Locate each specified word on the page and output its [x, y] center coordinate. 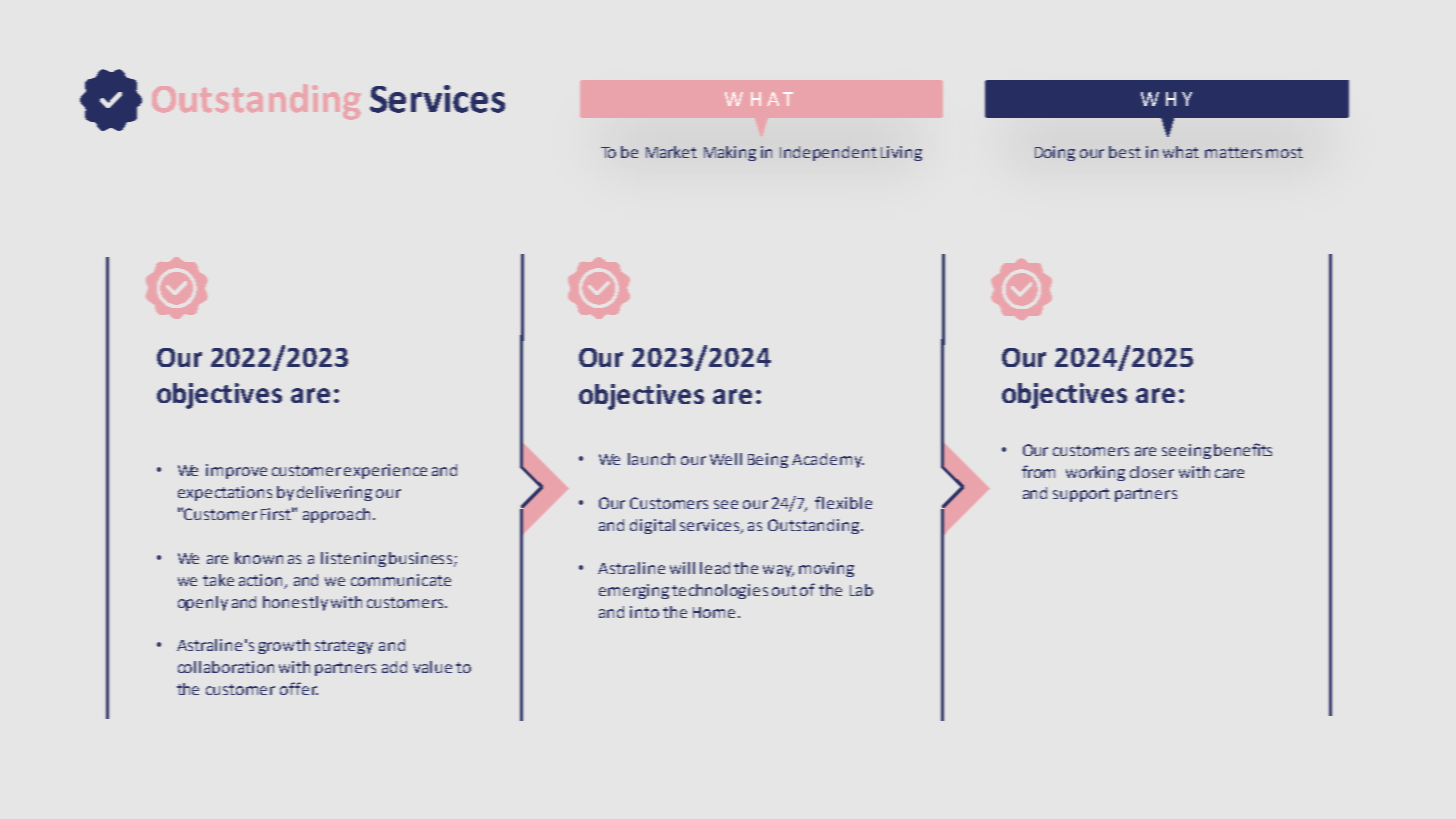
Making [730, 153]
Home [714, 612]
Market [671, 152]
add [394, 667]
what [1181, 152]
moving [826, 569]
